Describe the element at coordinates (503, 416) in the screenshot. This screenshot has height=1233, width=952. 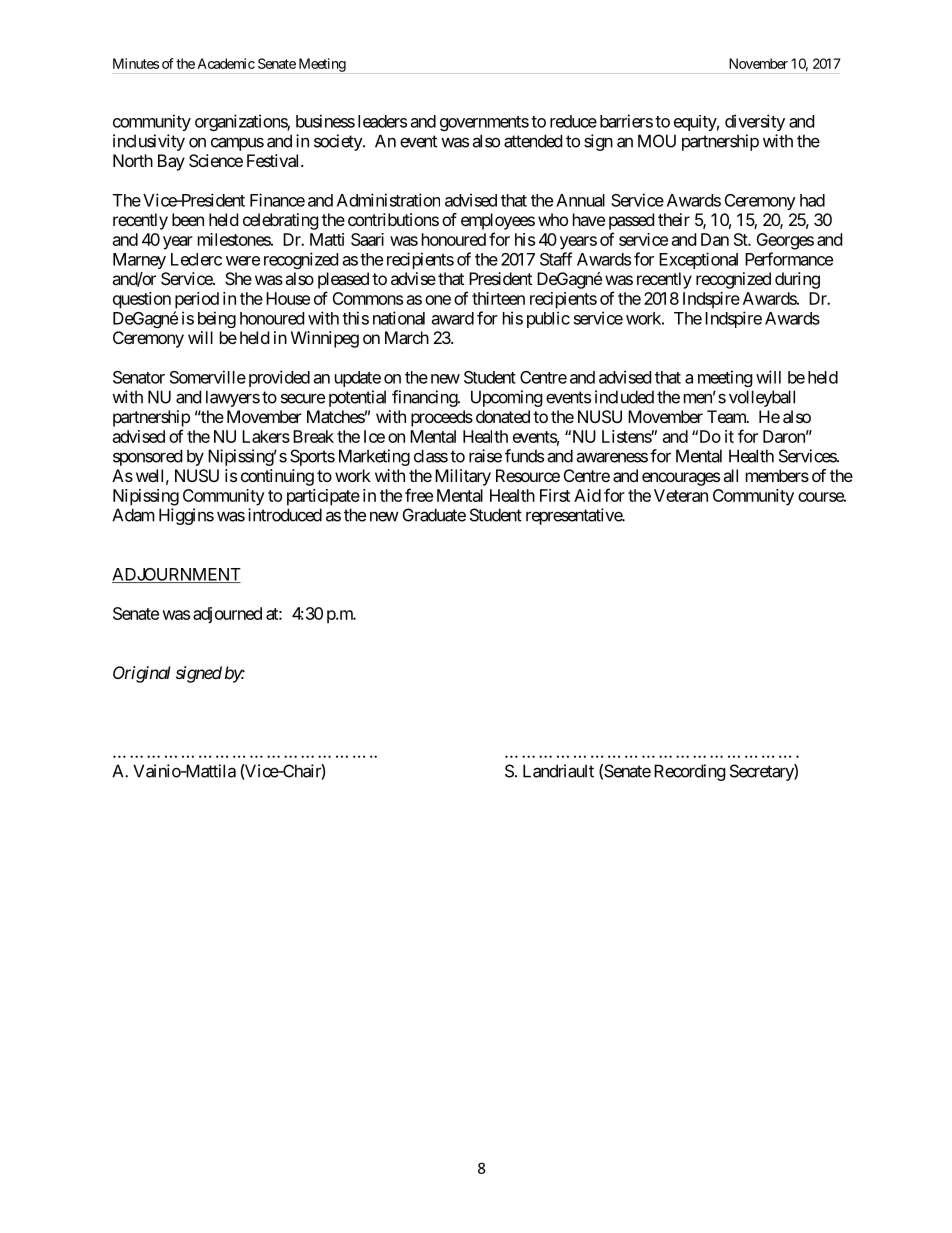
I see `donated` at that location.
